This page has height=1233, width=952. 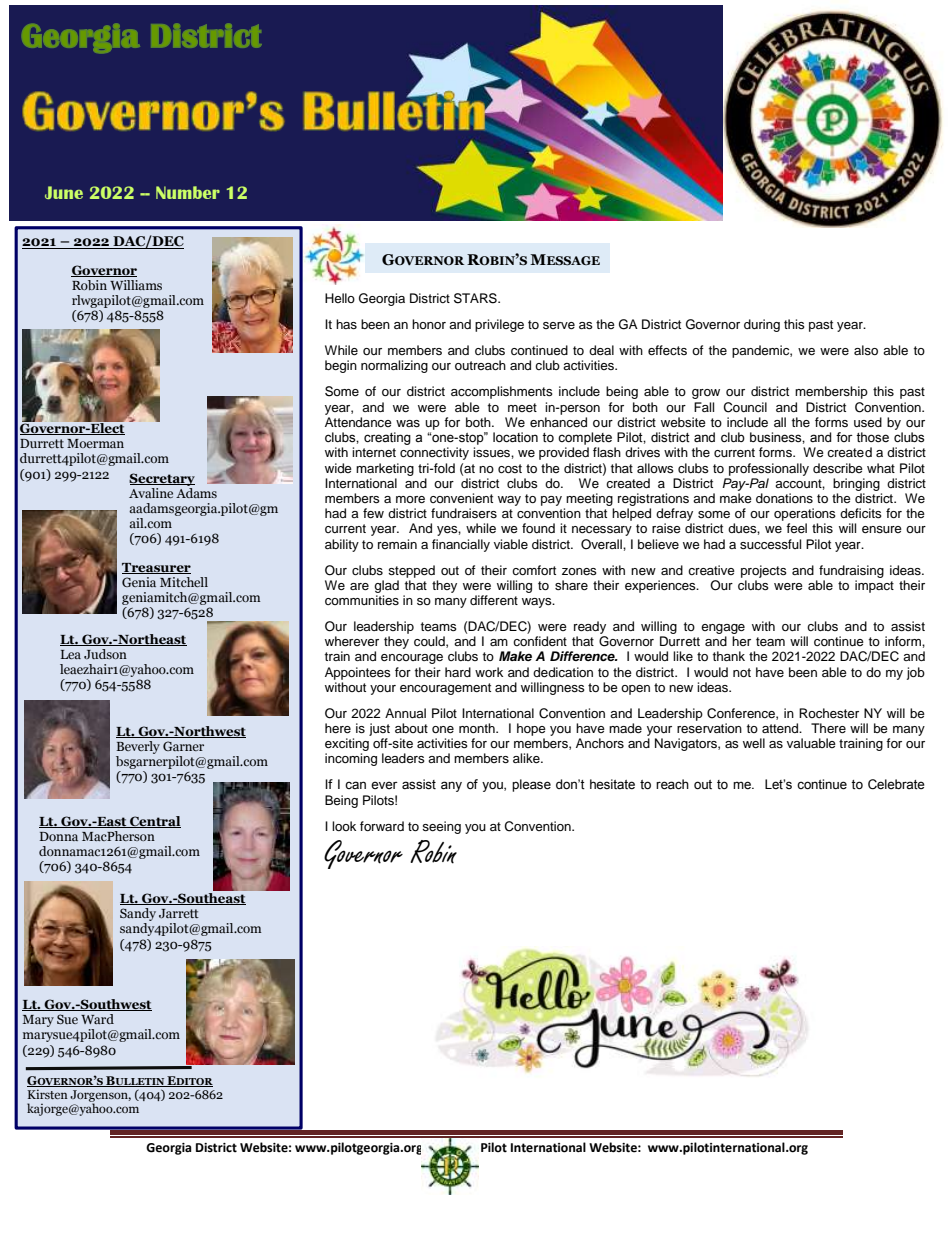 What do you see at coordinates (162, 481) in the page?
I see `Secretary` at bounding box center [162, 481].
